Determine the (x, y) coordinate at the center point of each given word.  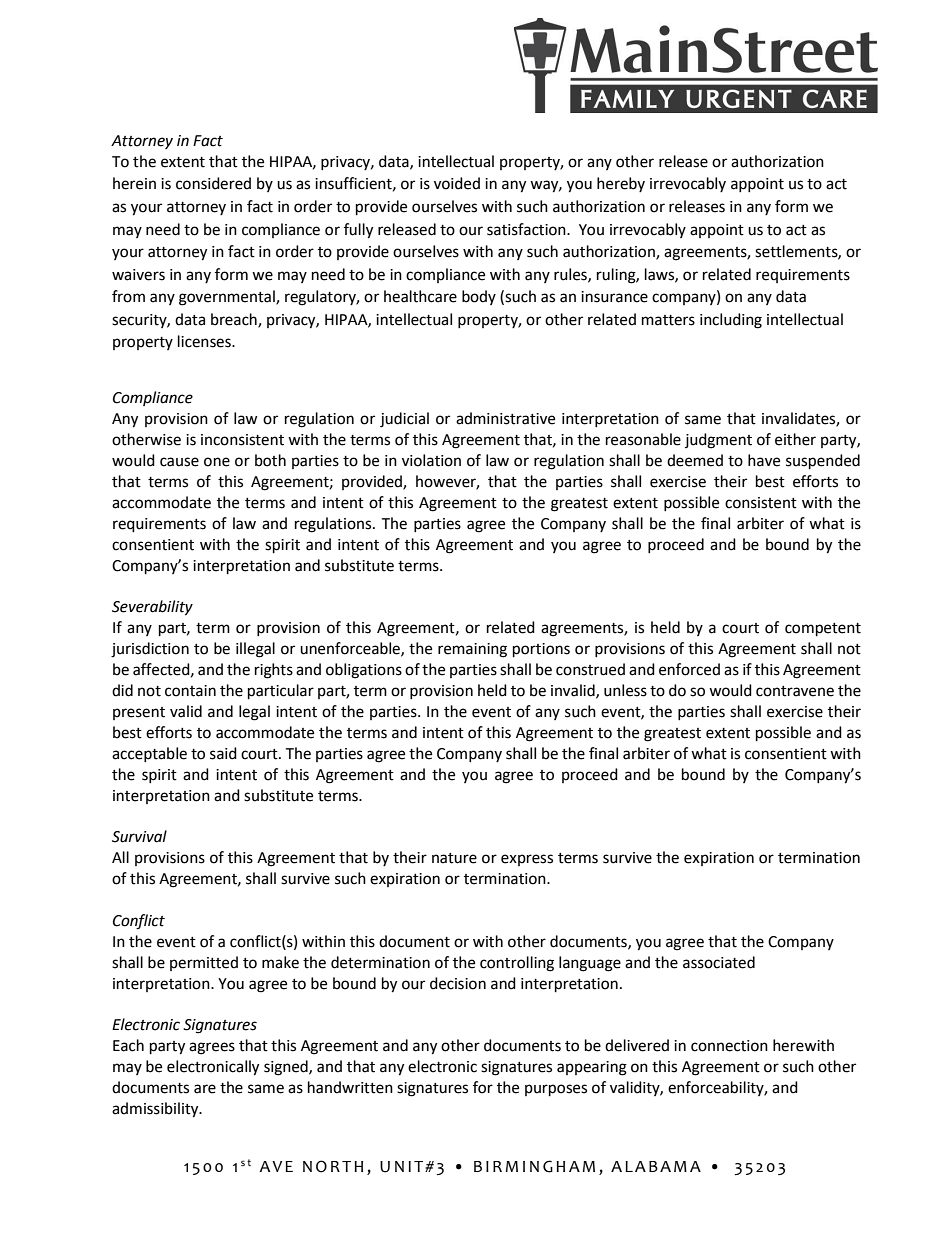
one (217, 462)
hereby (621, 184)
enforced (689, 669)
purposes (556, 1090)
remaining (472, 650)
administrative (505, 418)
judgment (718, 441)
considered (213, 183)
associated (719, 962)
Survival (139, 836)
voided (457, 183)
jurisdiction (150, 650)
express (527, 860)
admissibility (156, 1110)
